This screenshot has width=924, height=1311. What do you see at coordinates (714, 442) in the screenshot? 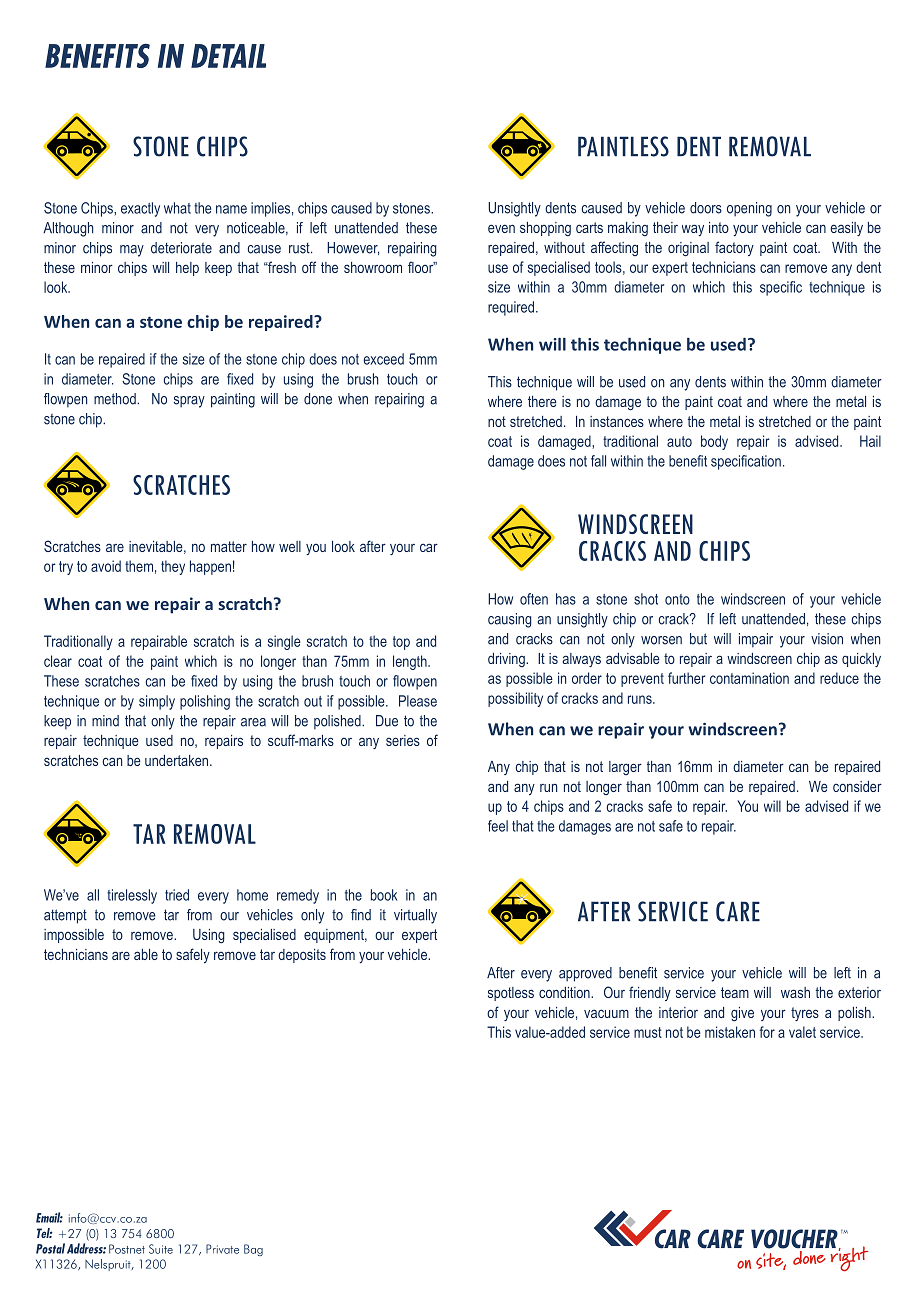
I see `body` at bounding box center [714, 442].
